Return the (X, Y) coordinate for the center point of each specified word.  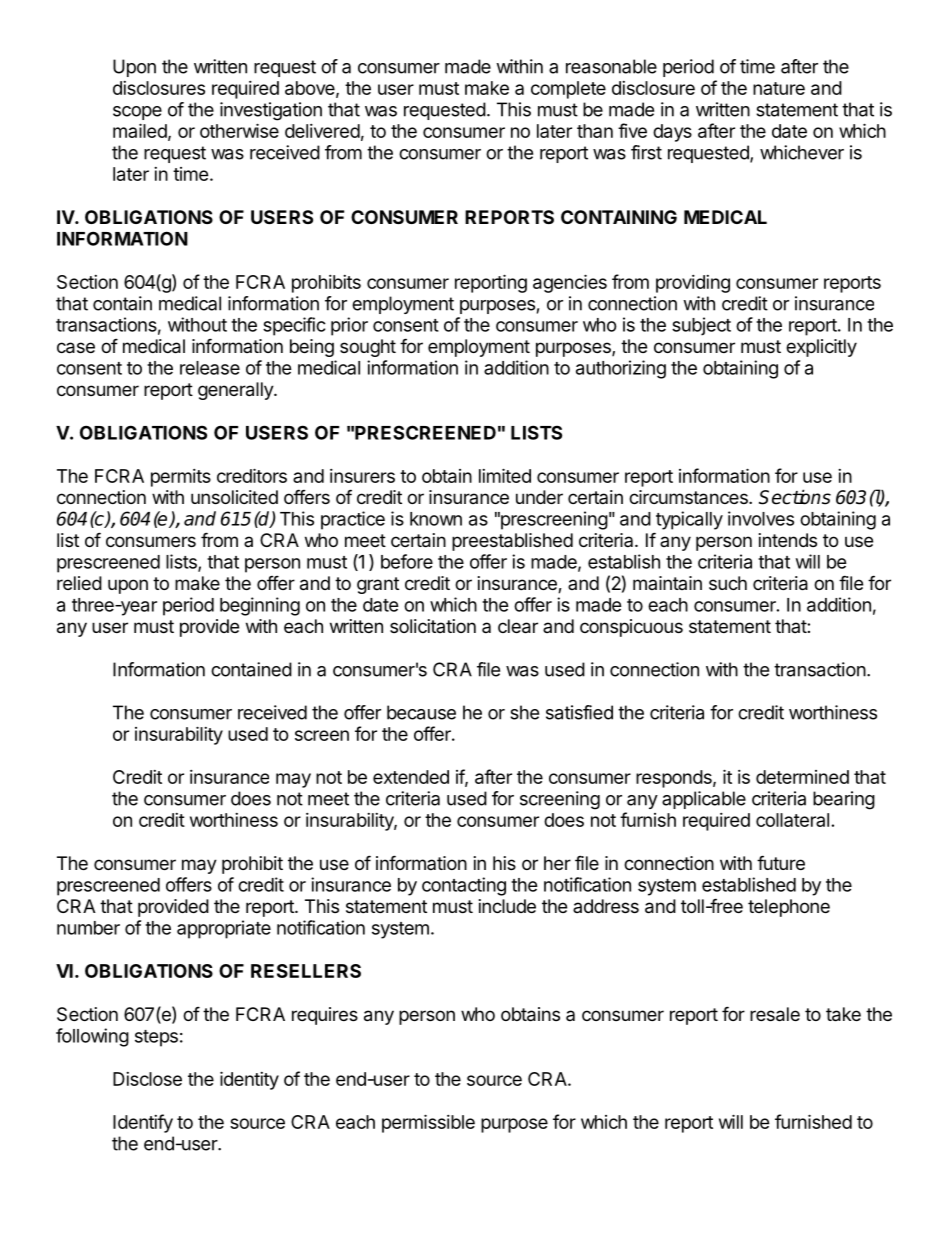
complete (568, 90)
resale (775, 1014)
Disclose (147, 1079)
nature (779, 88)
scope (137, 113)
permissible (428, 1123)
